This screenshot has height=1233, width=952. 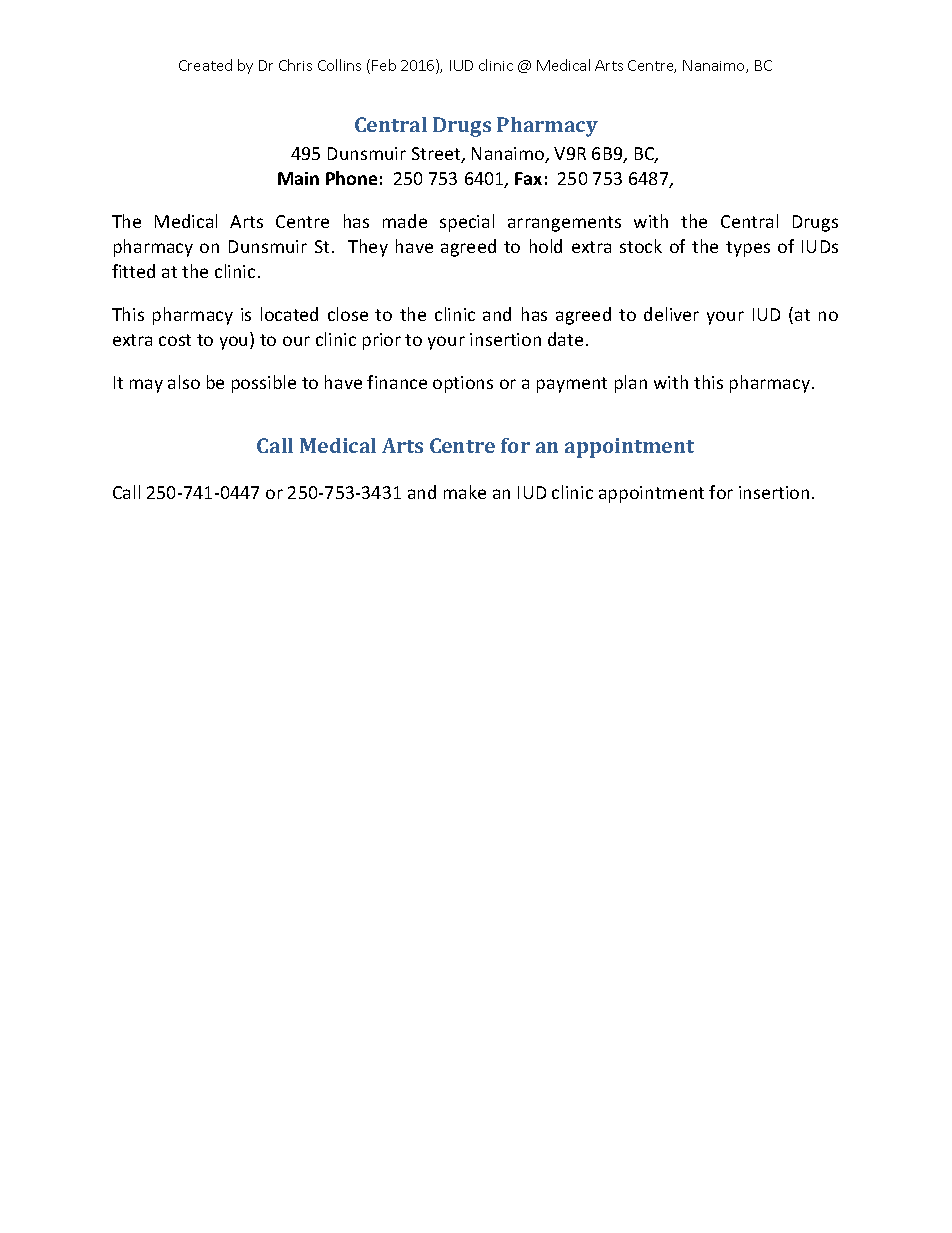 What do you see at coordinates (298, 178) in the screenshot?
I see `Main` at bounding box center [298, 178].
